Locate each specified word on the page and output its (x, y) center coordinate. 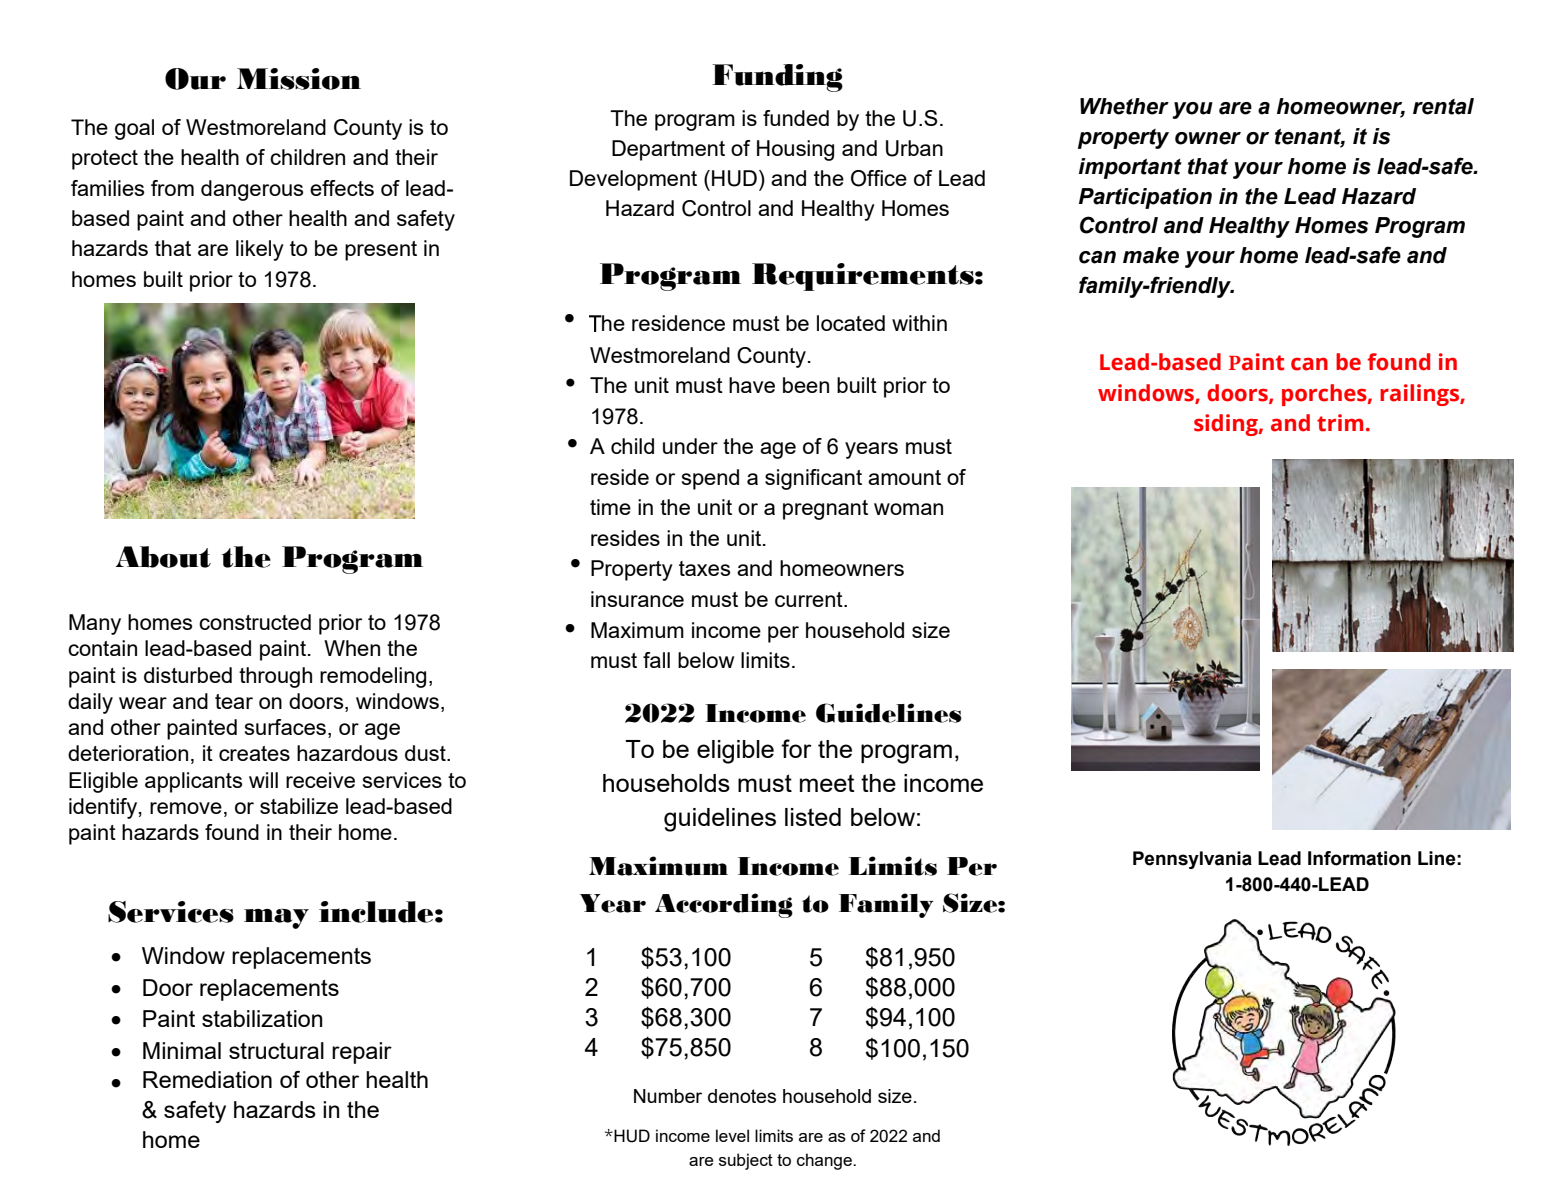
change (825, 1161)
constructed (255, 622)
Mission (299, 79)
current (810, 599)
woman (908, 509)
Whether (1124, 106)
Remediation (207, 1079)
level (732, 1135)
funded (796, 118)
